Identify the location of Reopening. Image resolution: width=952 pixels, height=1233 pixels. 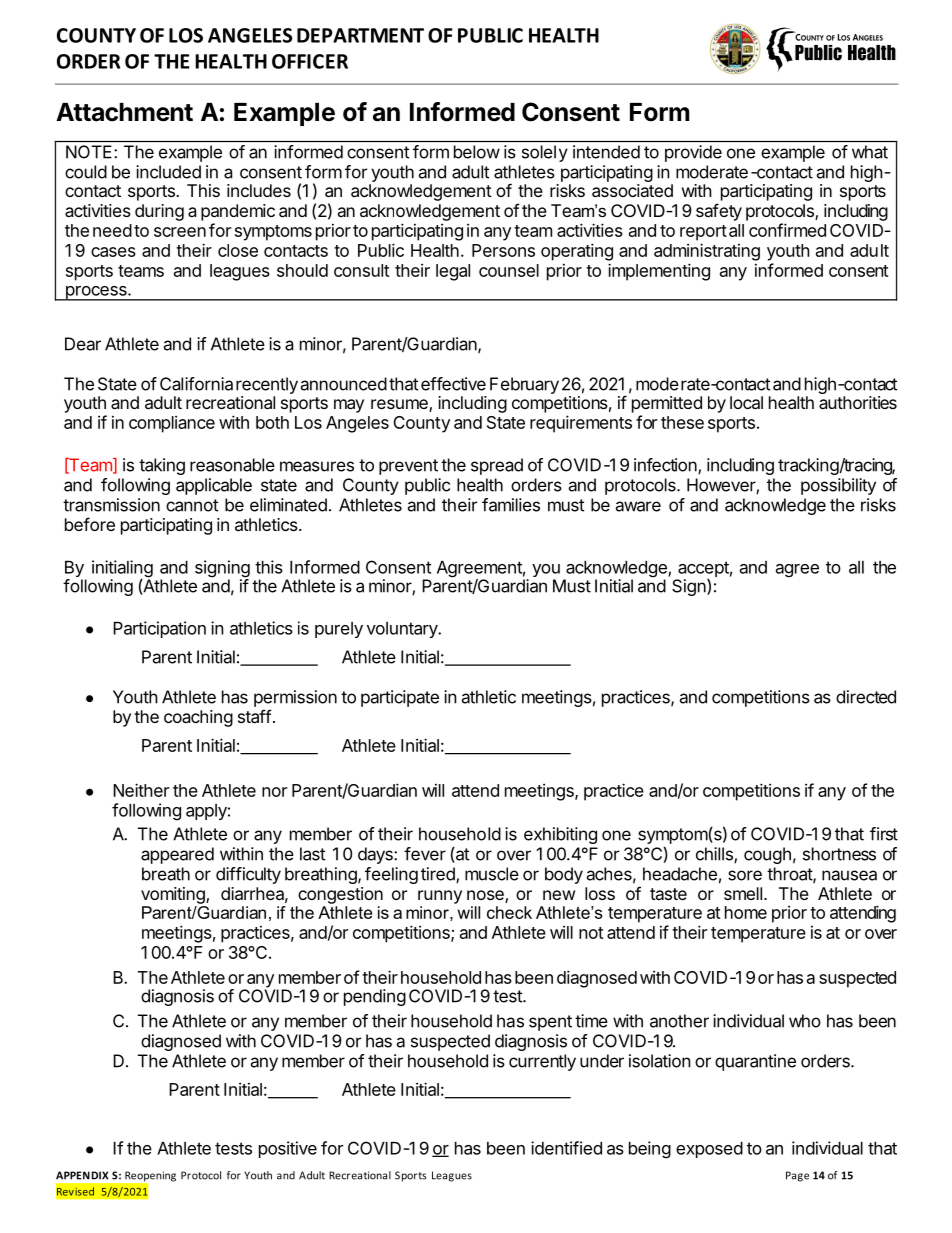
(149, 1177).
